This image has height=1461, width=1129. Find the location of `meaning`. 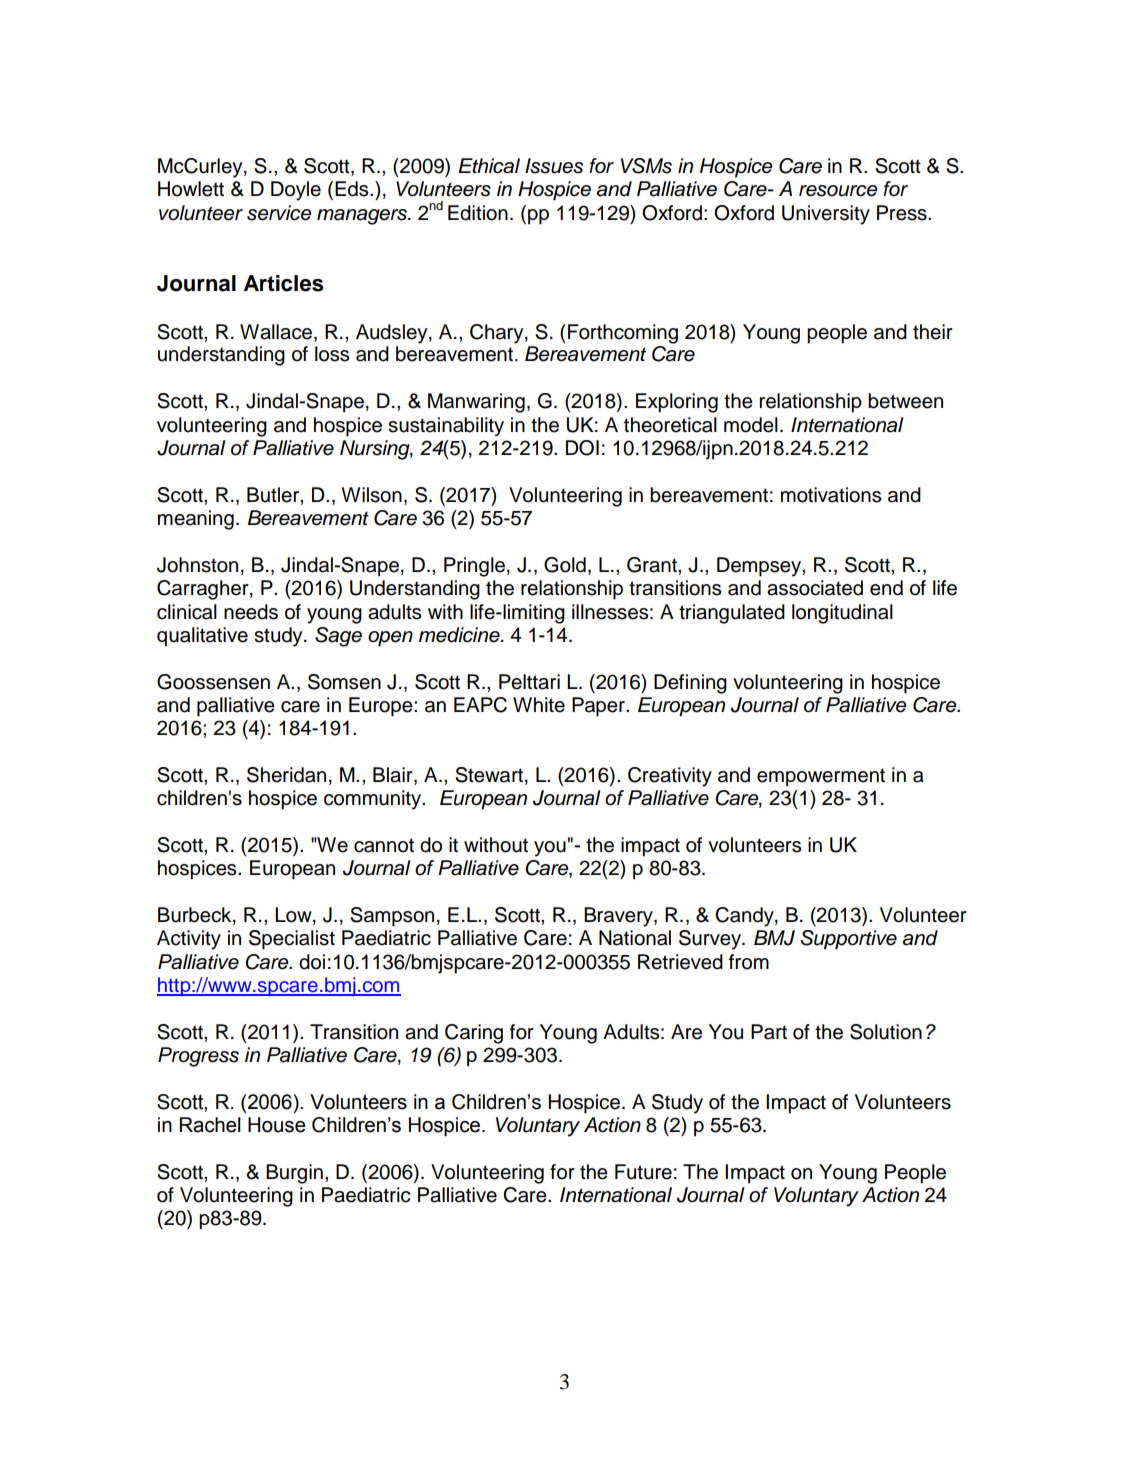

meaning is located at coordinates (196, 520).
